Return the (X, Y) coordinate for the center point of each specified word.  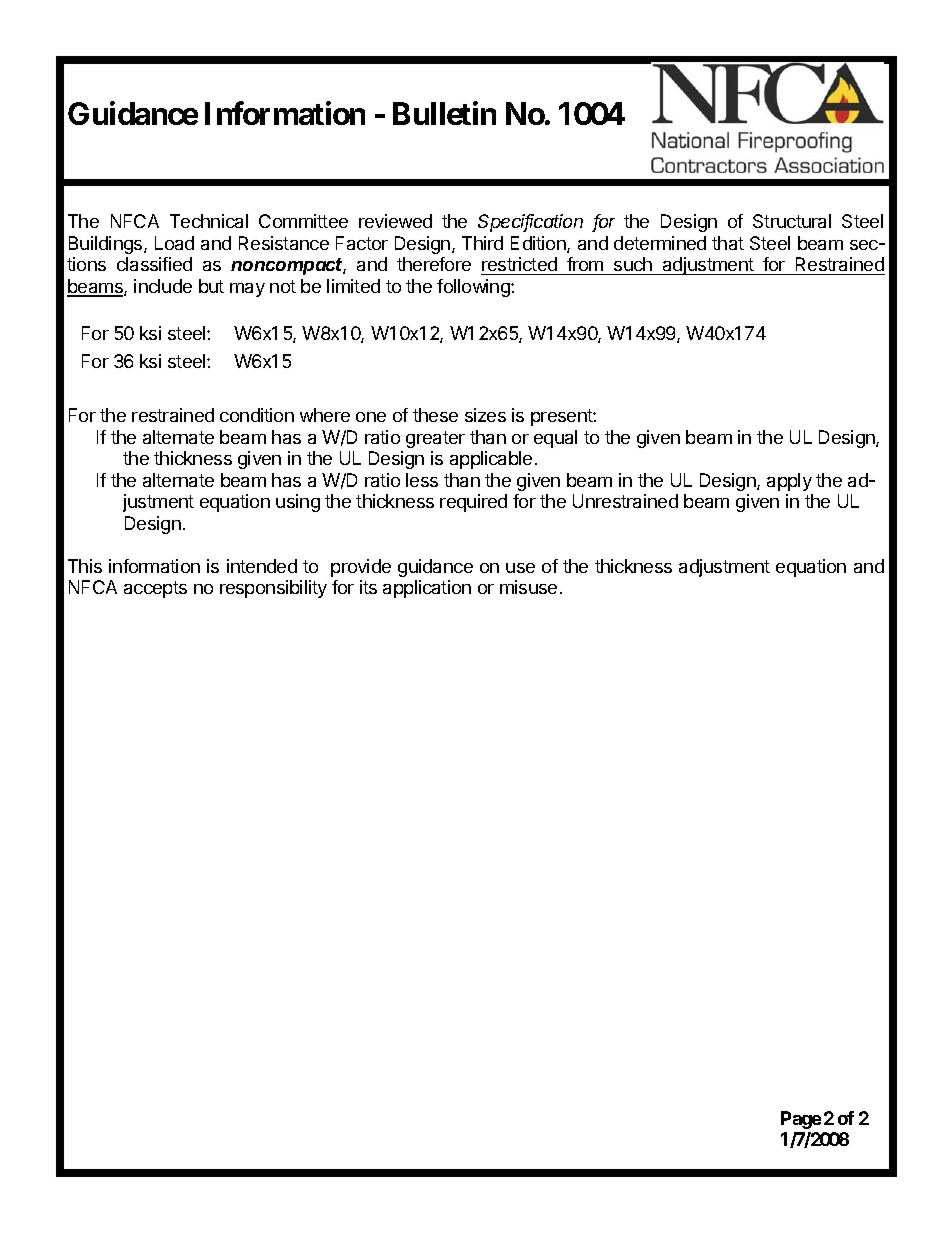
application (427, 589)
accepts (155, 589)
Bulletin (444, 113)
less (422, 480)
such (633, 266)
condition (257, 415)
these (435, 415)
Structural (792, 221)
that (728, 243)
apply (789, 482)
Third (482, 243)
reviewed (395, 221)
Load (174, 243)
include (163, 286)
